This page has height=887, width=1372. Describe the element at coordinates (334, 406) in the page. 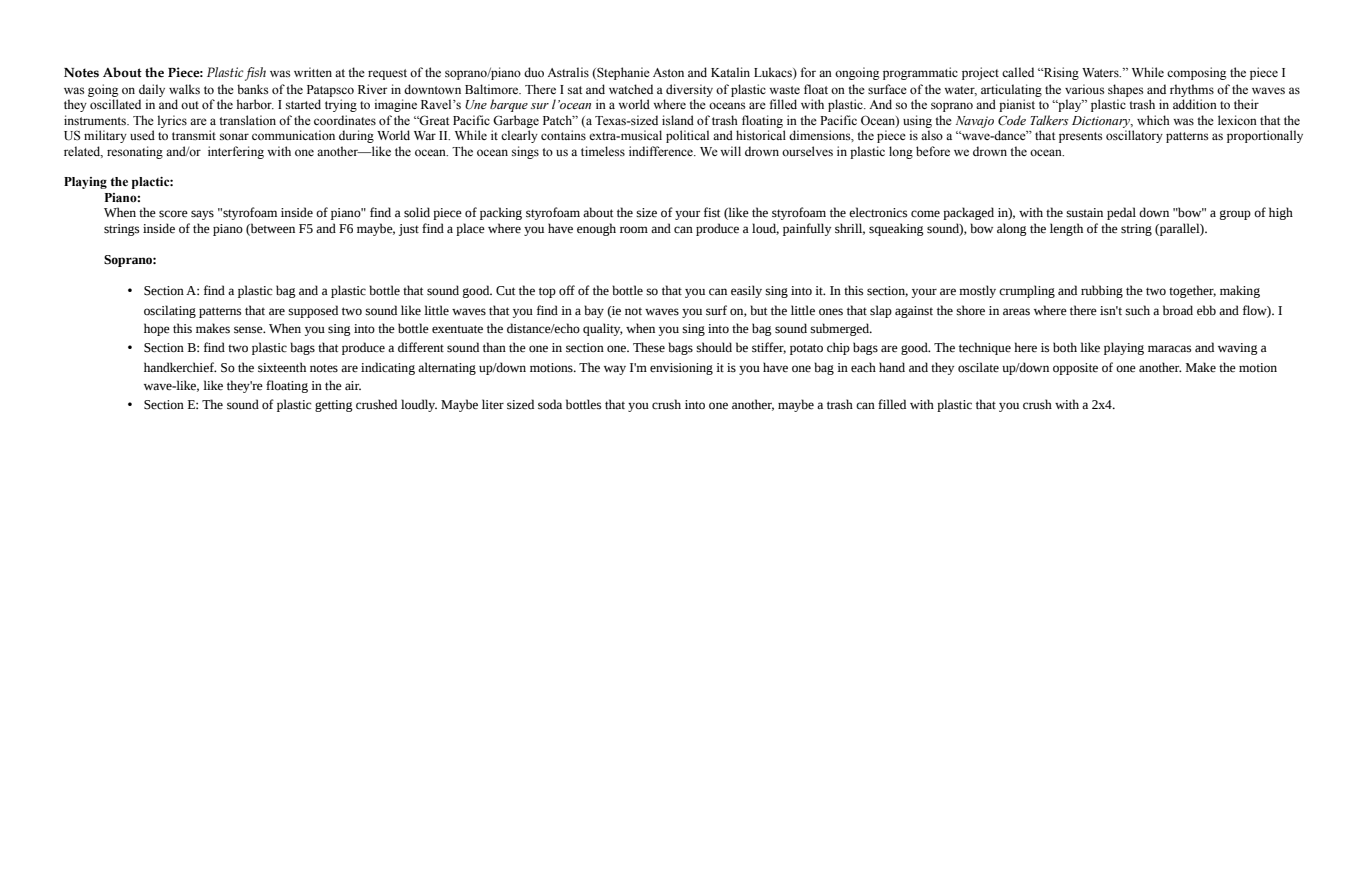

I see `getting` at that location.
